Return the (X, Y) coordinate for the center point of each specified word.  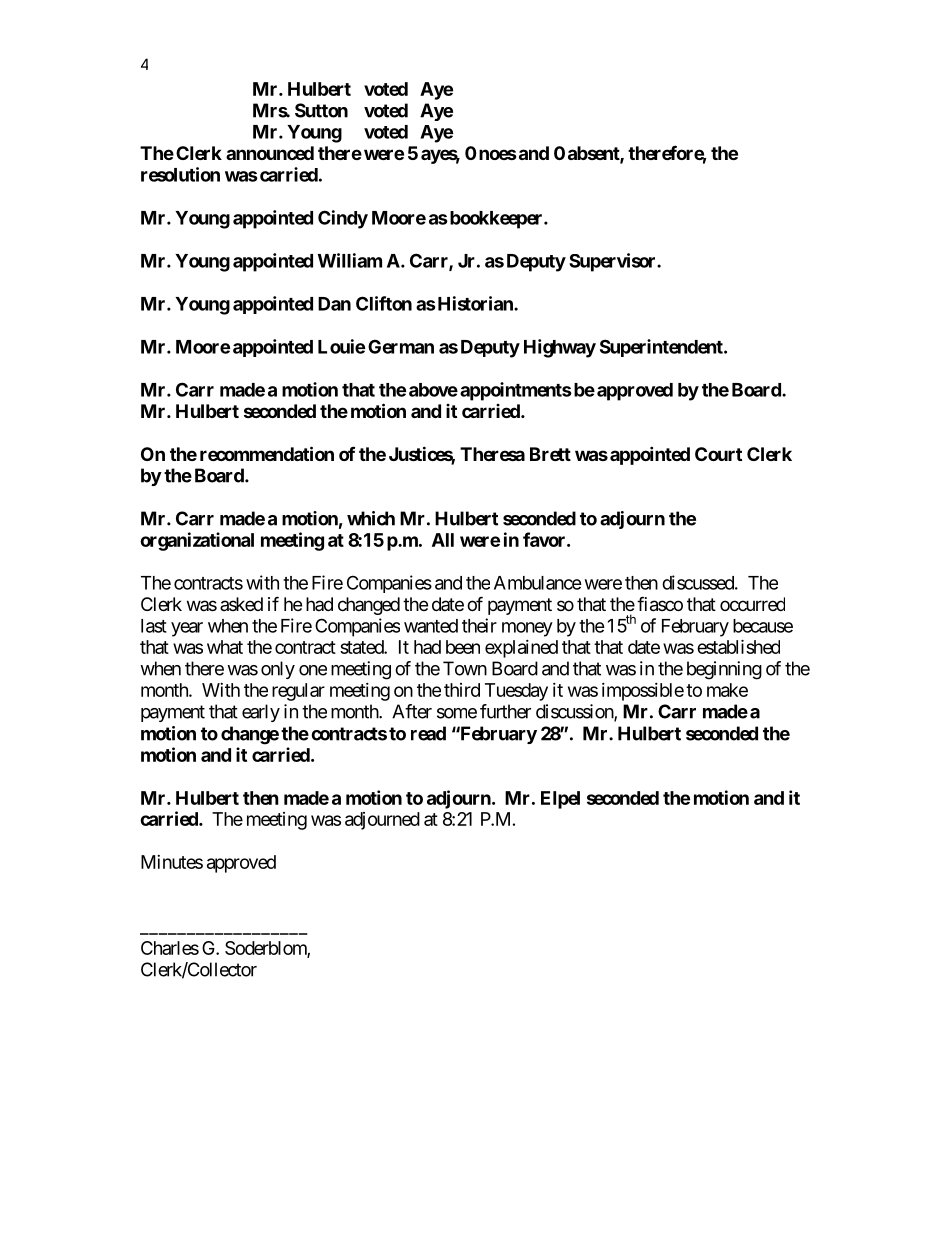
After (412, 711)
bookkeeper (496, 220)
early (261, 713)
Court (718, 454)
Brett (550, 454)
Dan (334, 304)
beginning (724, 670)
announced (270, 153)
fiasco (660, 604)
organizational (197, 541)
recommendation (267, 453)
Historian (475, 303)
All (443, 540)
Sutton (321, 110)
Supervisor (613, 262)
